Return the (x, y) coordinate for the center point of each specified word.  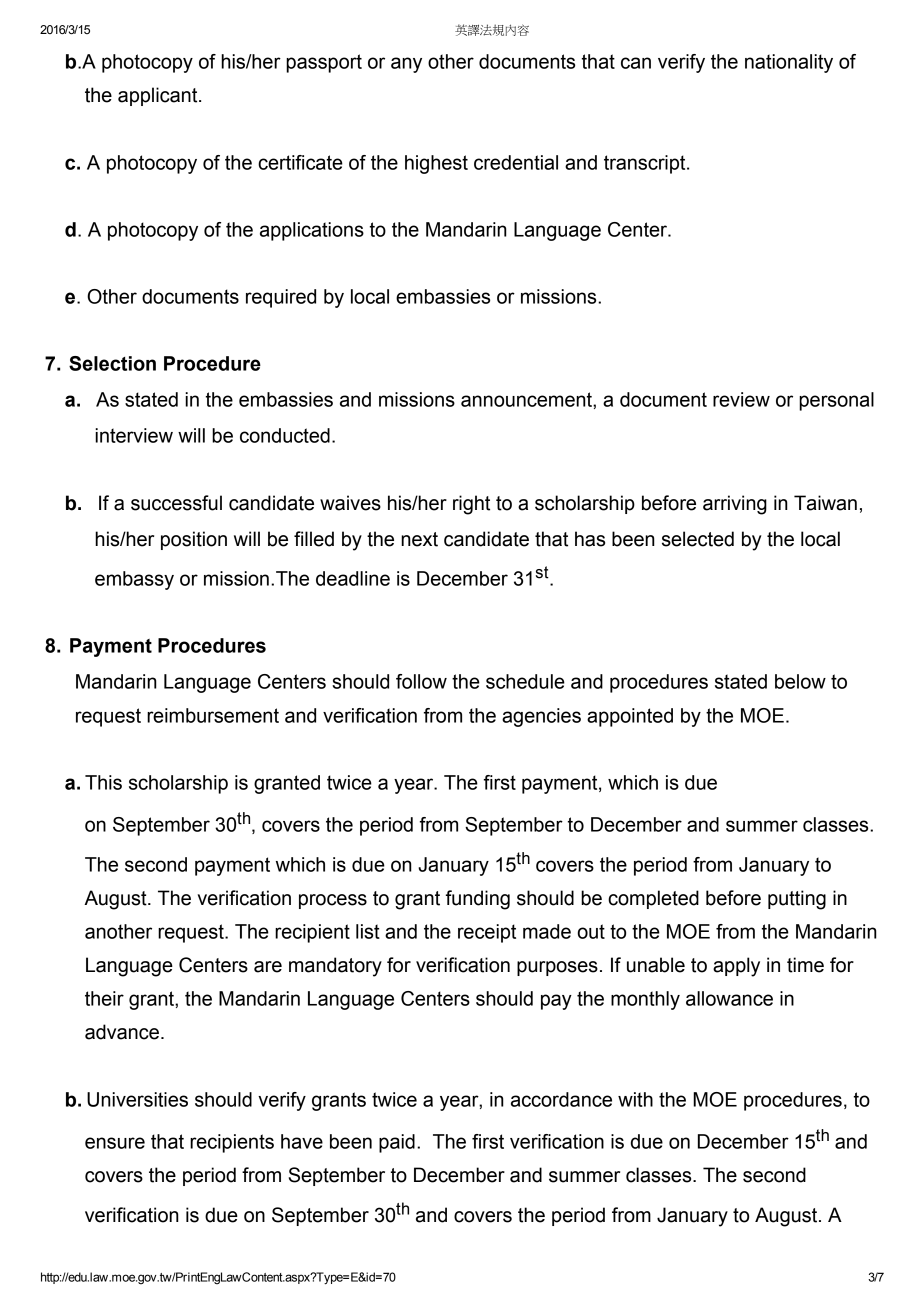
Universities (137, 1099)
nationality (789, 63)
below (800, 681)
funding (478, 900)
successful (176, 503)
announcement (527, 399)
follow (421, 681)
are (268, 967)
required (281, 298)
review (741, 399)
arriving (735, 505)
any (406, 65)
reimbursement (213, 715)
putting (797, 900)
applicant (159, 96)
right (471, 505)
